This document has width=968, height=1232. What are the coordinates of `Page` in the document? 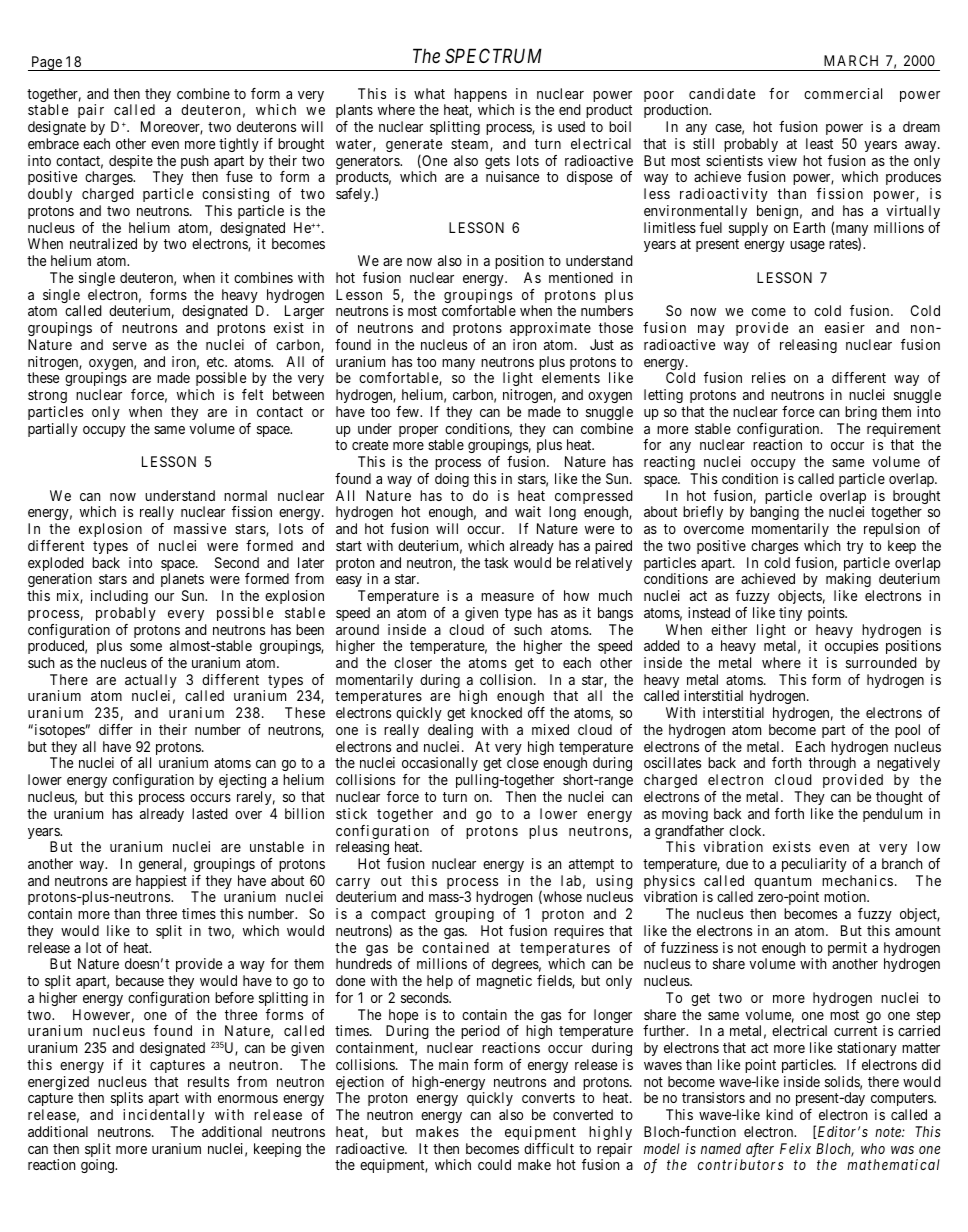 It's located at (46, 63).
